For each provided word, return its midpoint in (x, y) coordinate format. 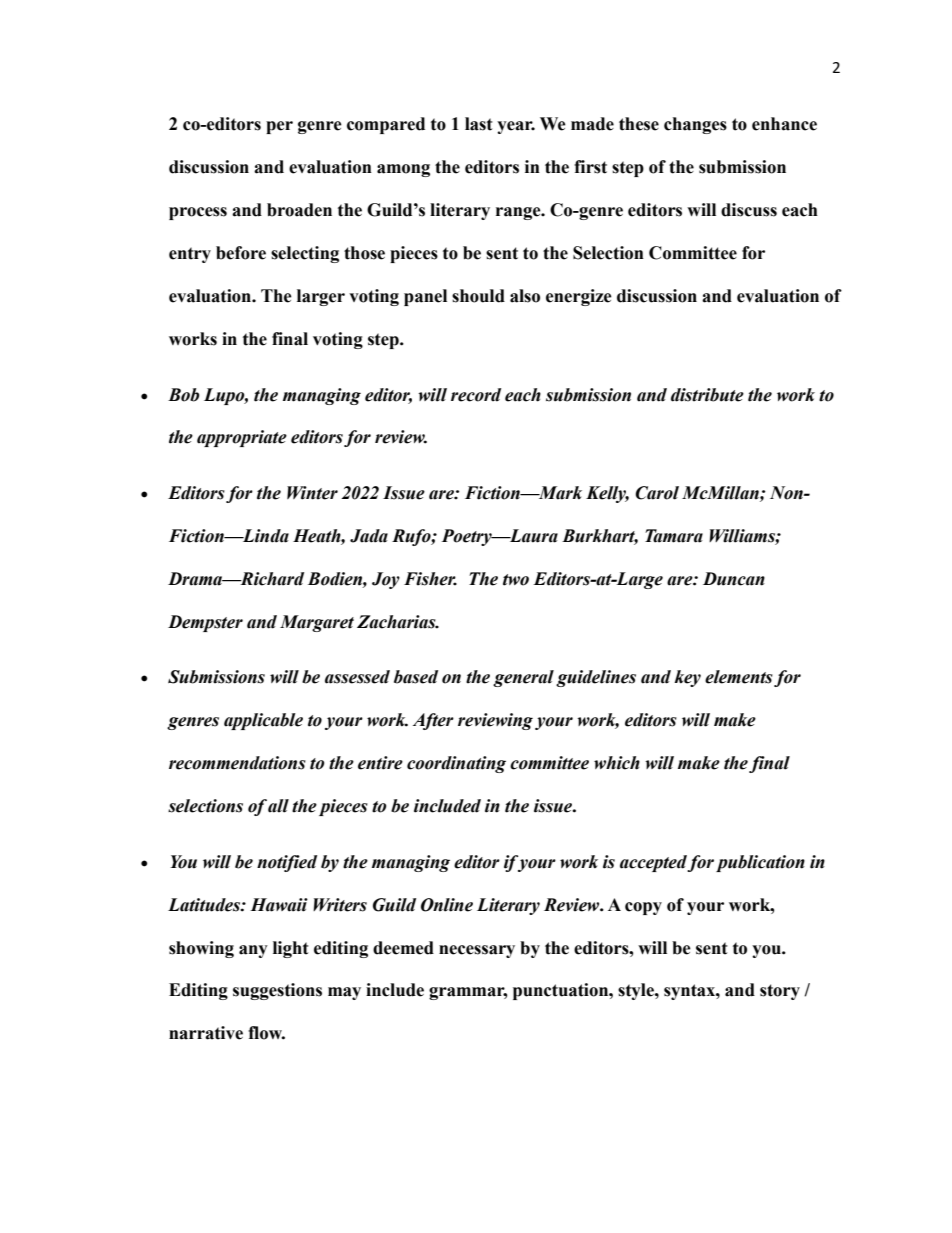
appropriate (242, 438)
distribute (707, 395)
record (476, 395)
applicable (263, 721)
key (687, 678)
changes (695, 125)
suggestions (277, 991)
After (433, 721)
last (479, 124)
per (279, 127)
